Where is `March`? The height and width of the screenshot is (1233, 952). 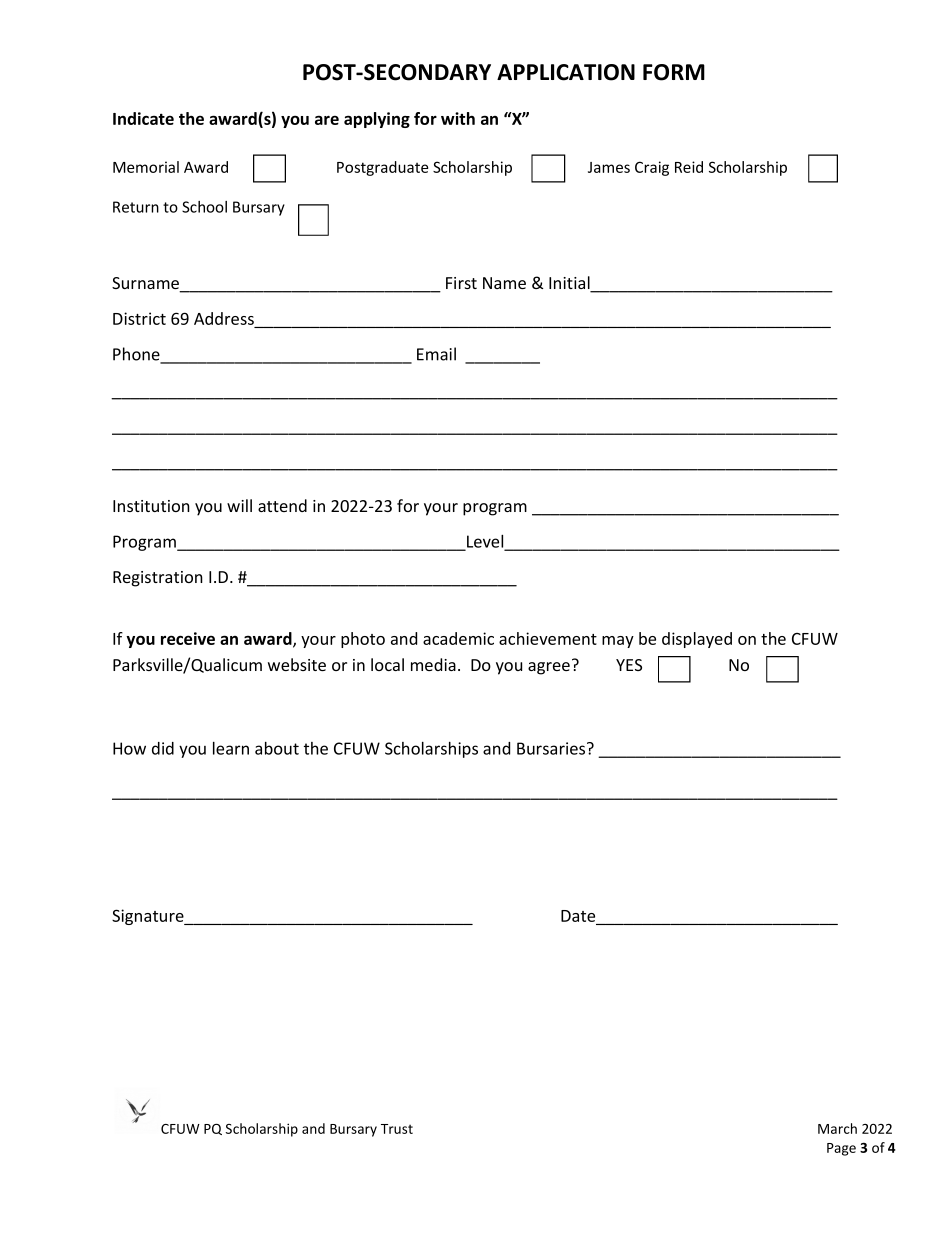 March is located at coordinates (837, 1128).
